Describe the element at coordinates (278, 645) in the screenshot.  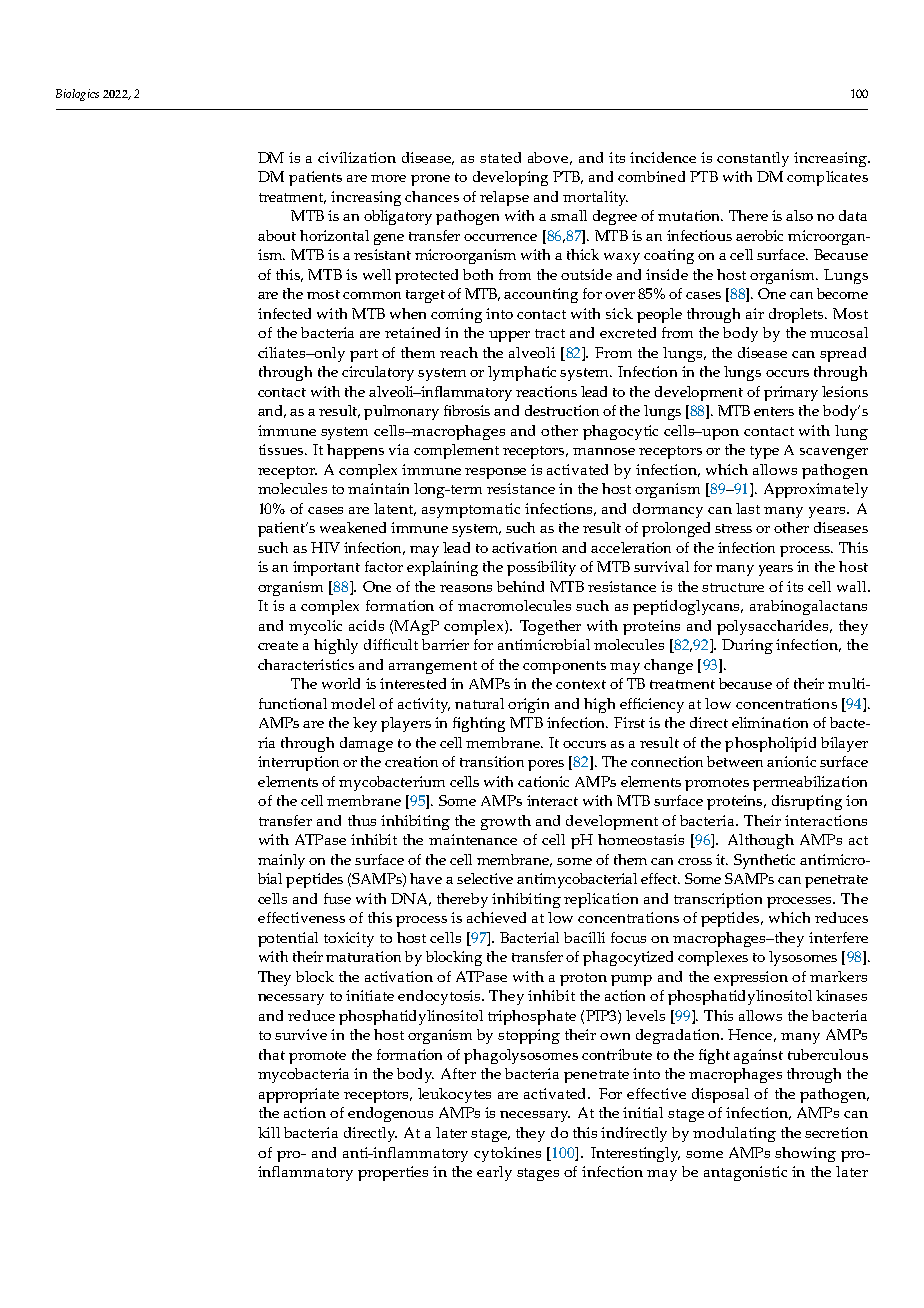
I see `create` at that location.
